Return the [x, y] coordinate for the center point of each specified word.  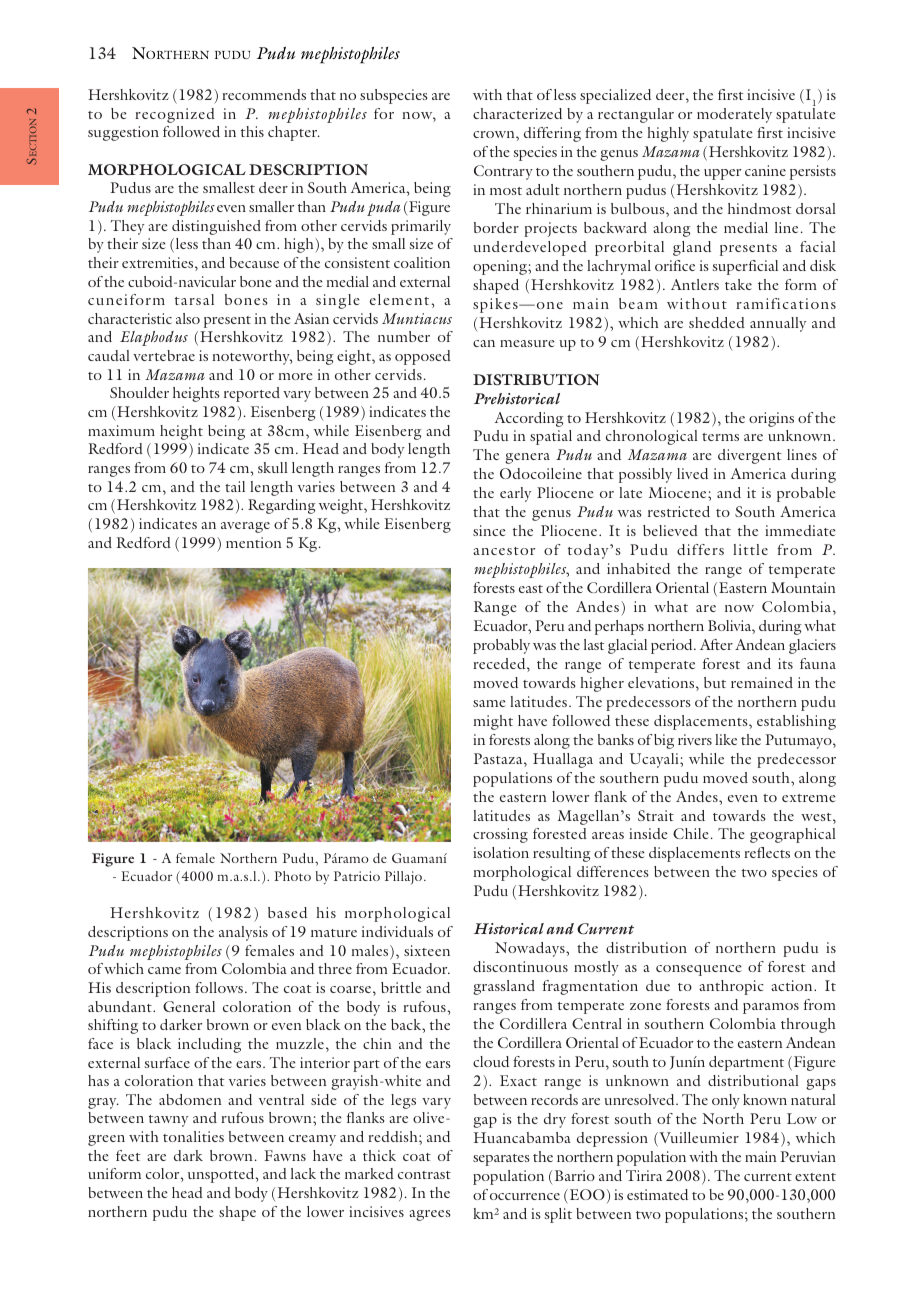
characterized [517, 113]
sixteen [427, 950]
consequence [699, 970]
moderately [734, 115]
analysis [243, 933]
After [716, 644]
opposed [423, 357]
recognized [175, 115]
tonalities [193, 1136]
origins [771, 419]
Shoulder [139, 392]
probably [501, 646]
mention [254, 542]
